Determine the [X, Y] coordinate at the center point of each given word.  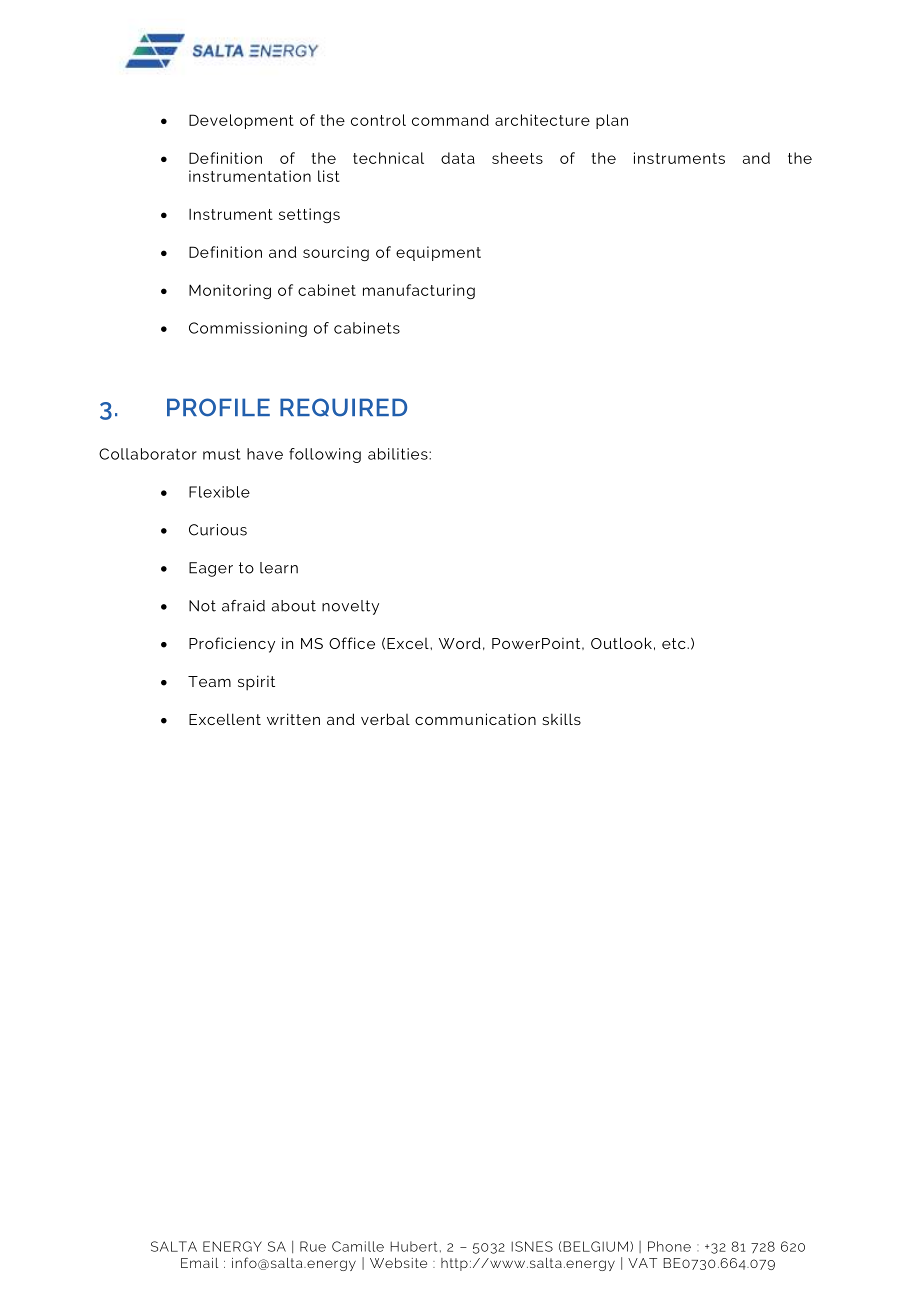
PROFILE [218, 407]
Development [241, 121]
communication [475, 719]
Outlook [621, 643]
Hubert [413, 1246]
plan [612, 121]
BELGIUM [595, 1246]
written [293, 719]
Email [199, 1263]
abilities [399, 454]
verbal [385, 719]
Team [209, 681]
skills [561, 719]
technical [388, 158]
